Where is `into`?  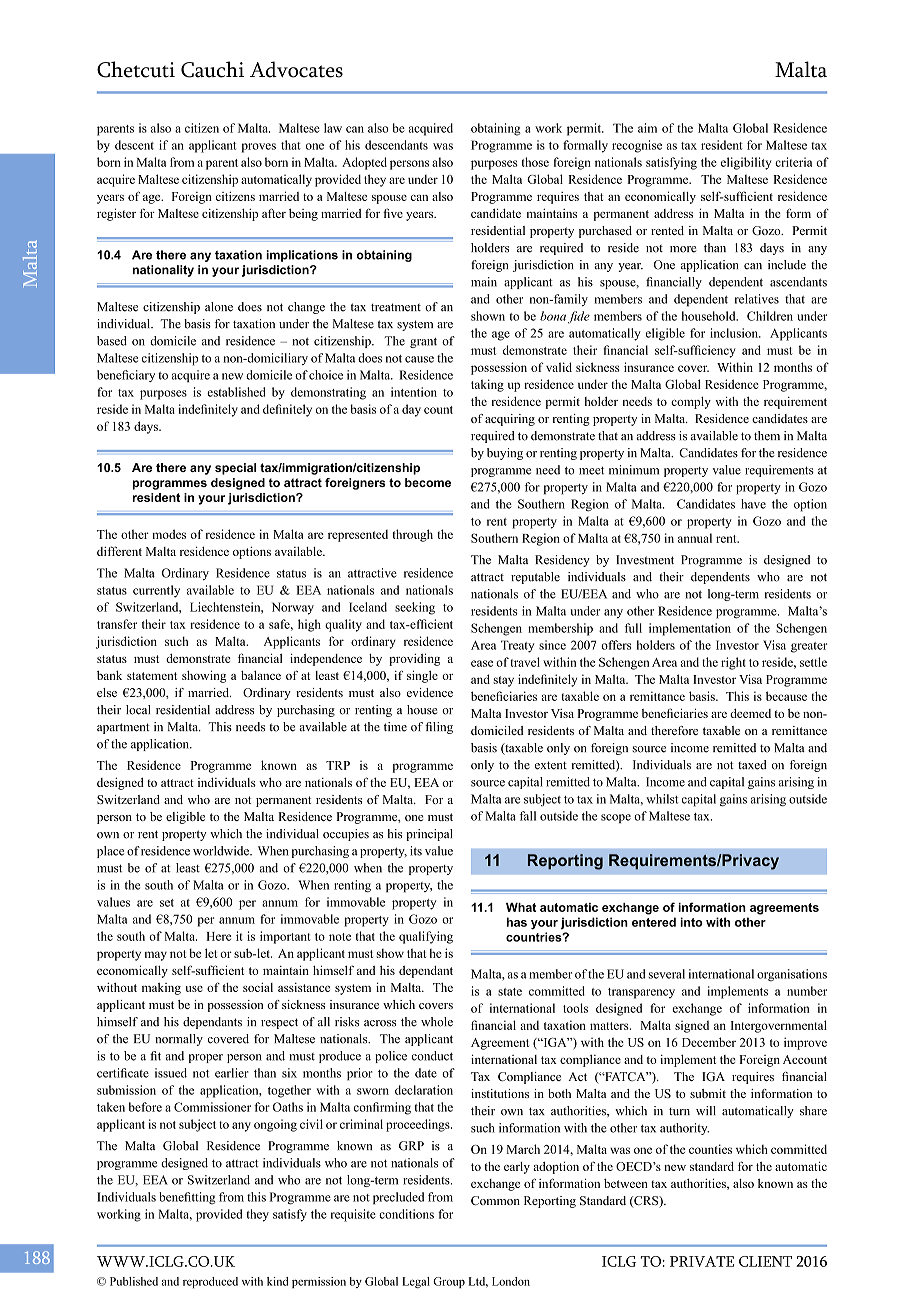
into is located at coordinates (691, 922).
